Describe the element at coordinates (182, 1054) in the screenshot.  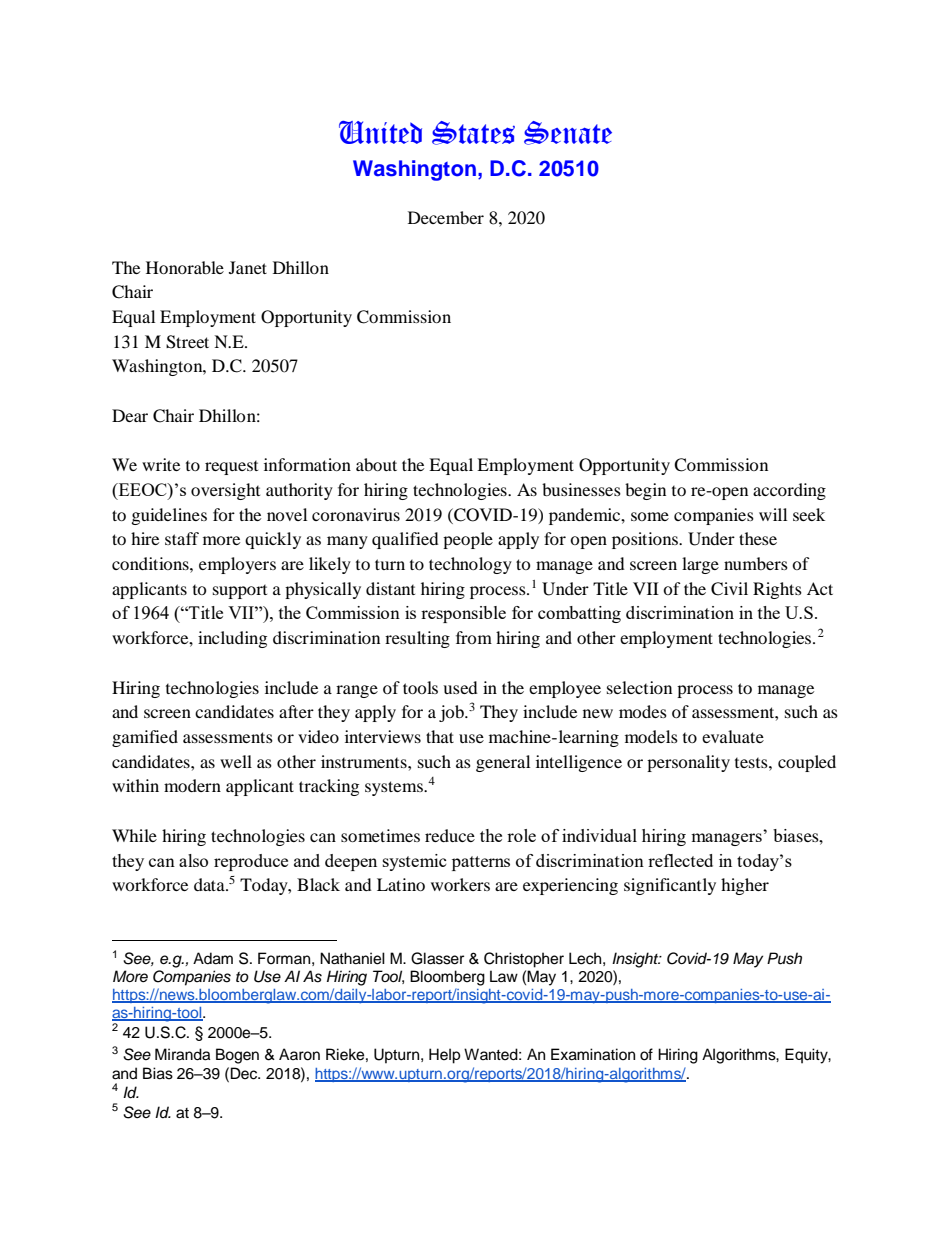
I see `Miranda` at that location.
